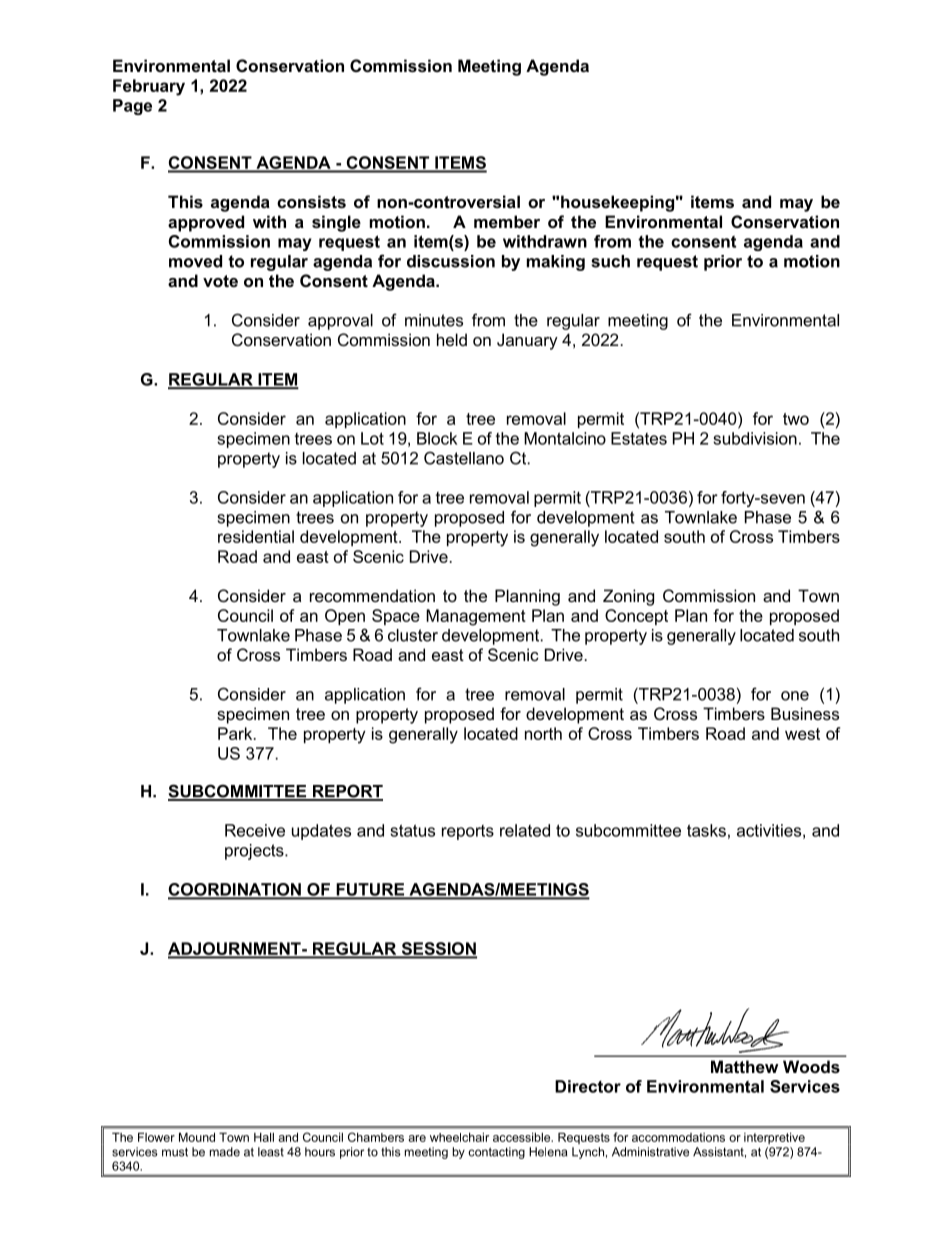 This image has width=952, height=1233. I want to click on Receive, so click(255, 830).
